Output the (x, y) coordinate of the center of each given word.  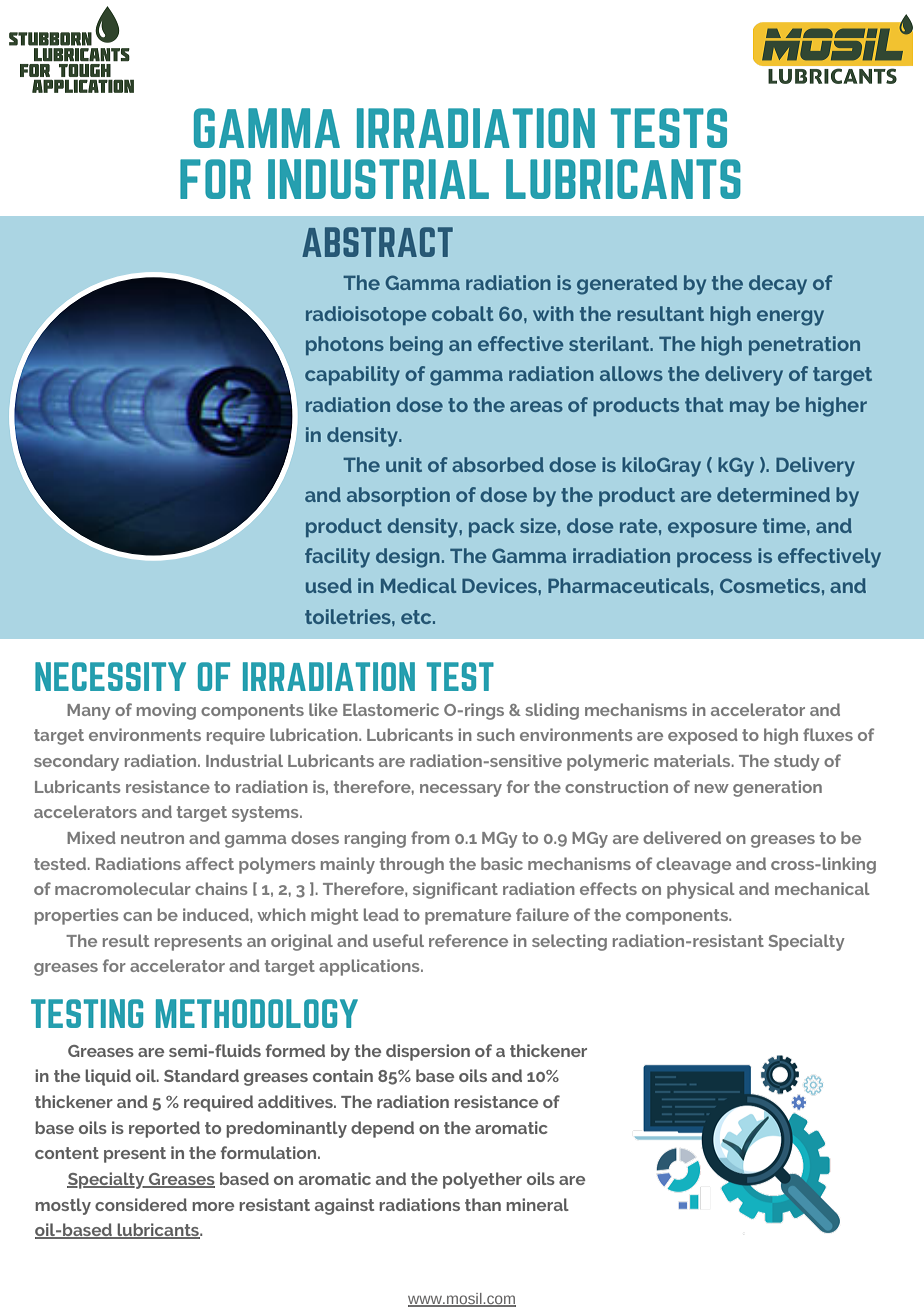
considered (141, 1204)
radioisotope (366, 315)
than (483, 1204)
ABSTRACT (377, 242)
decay (778, 285)
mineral (537, 1204)
